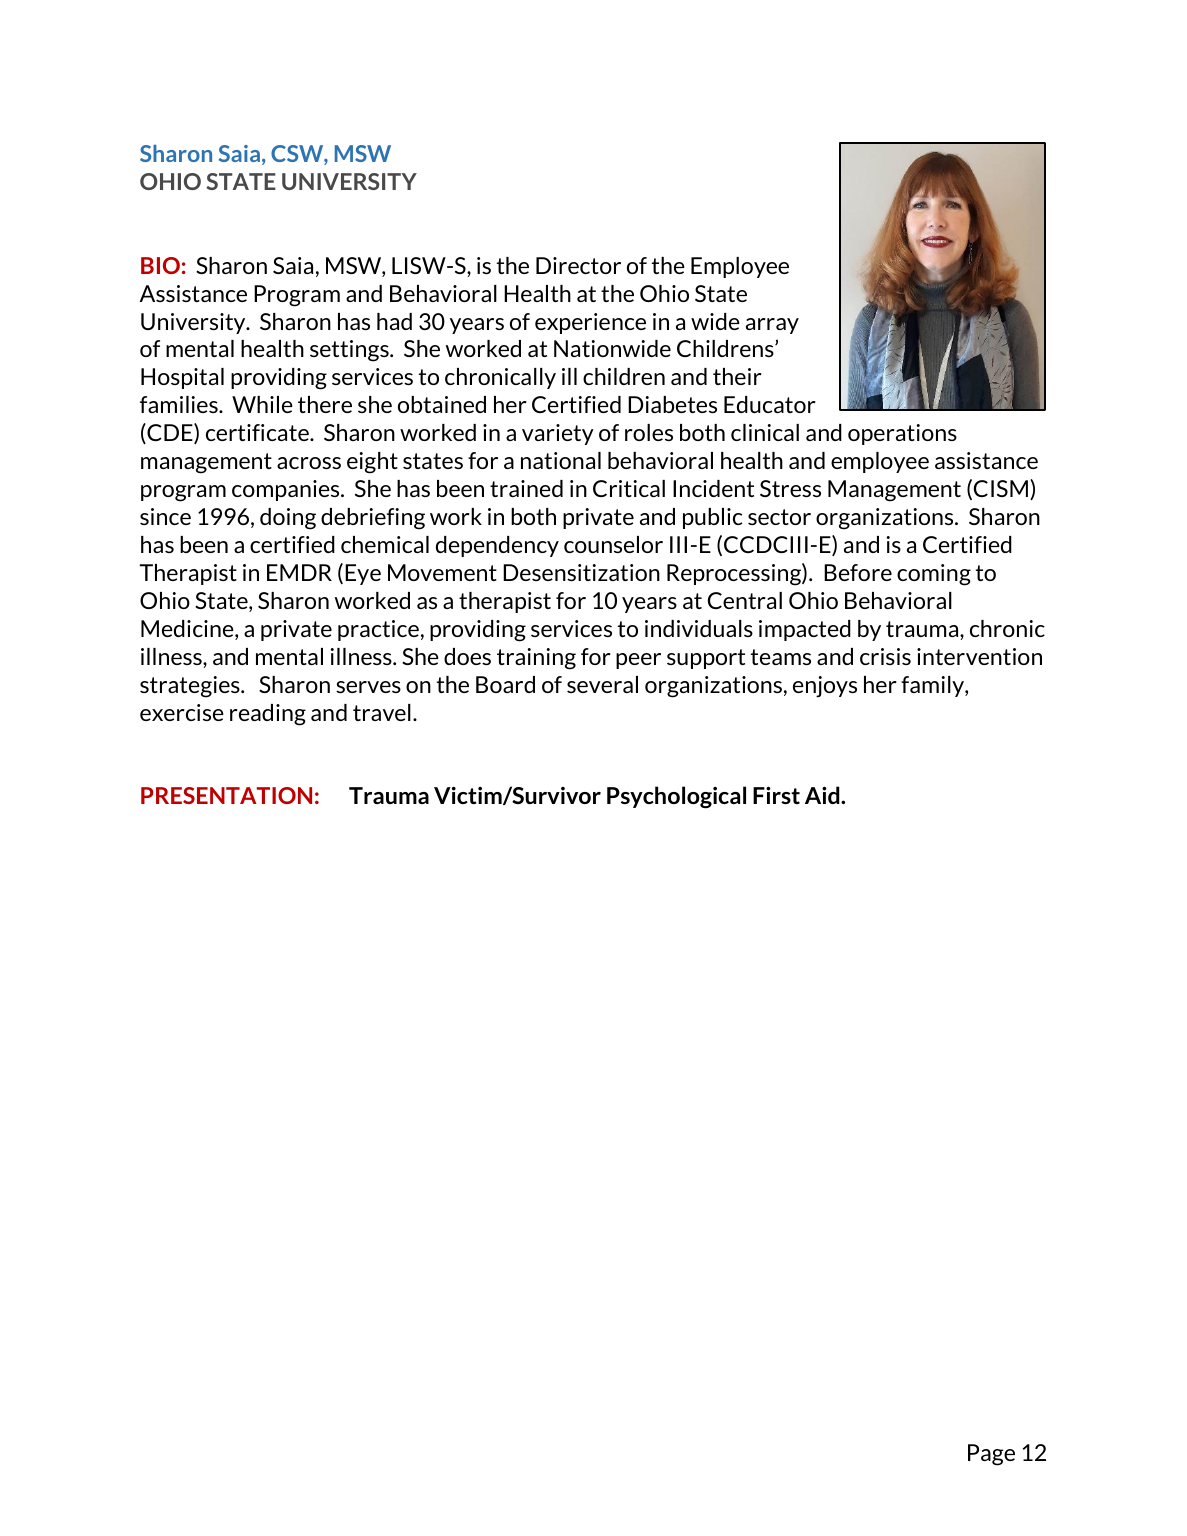 The image size is (1187, 1536). I want to click on PRESENTATION, so click(226, 795).
